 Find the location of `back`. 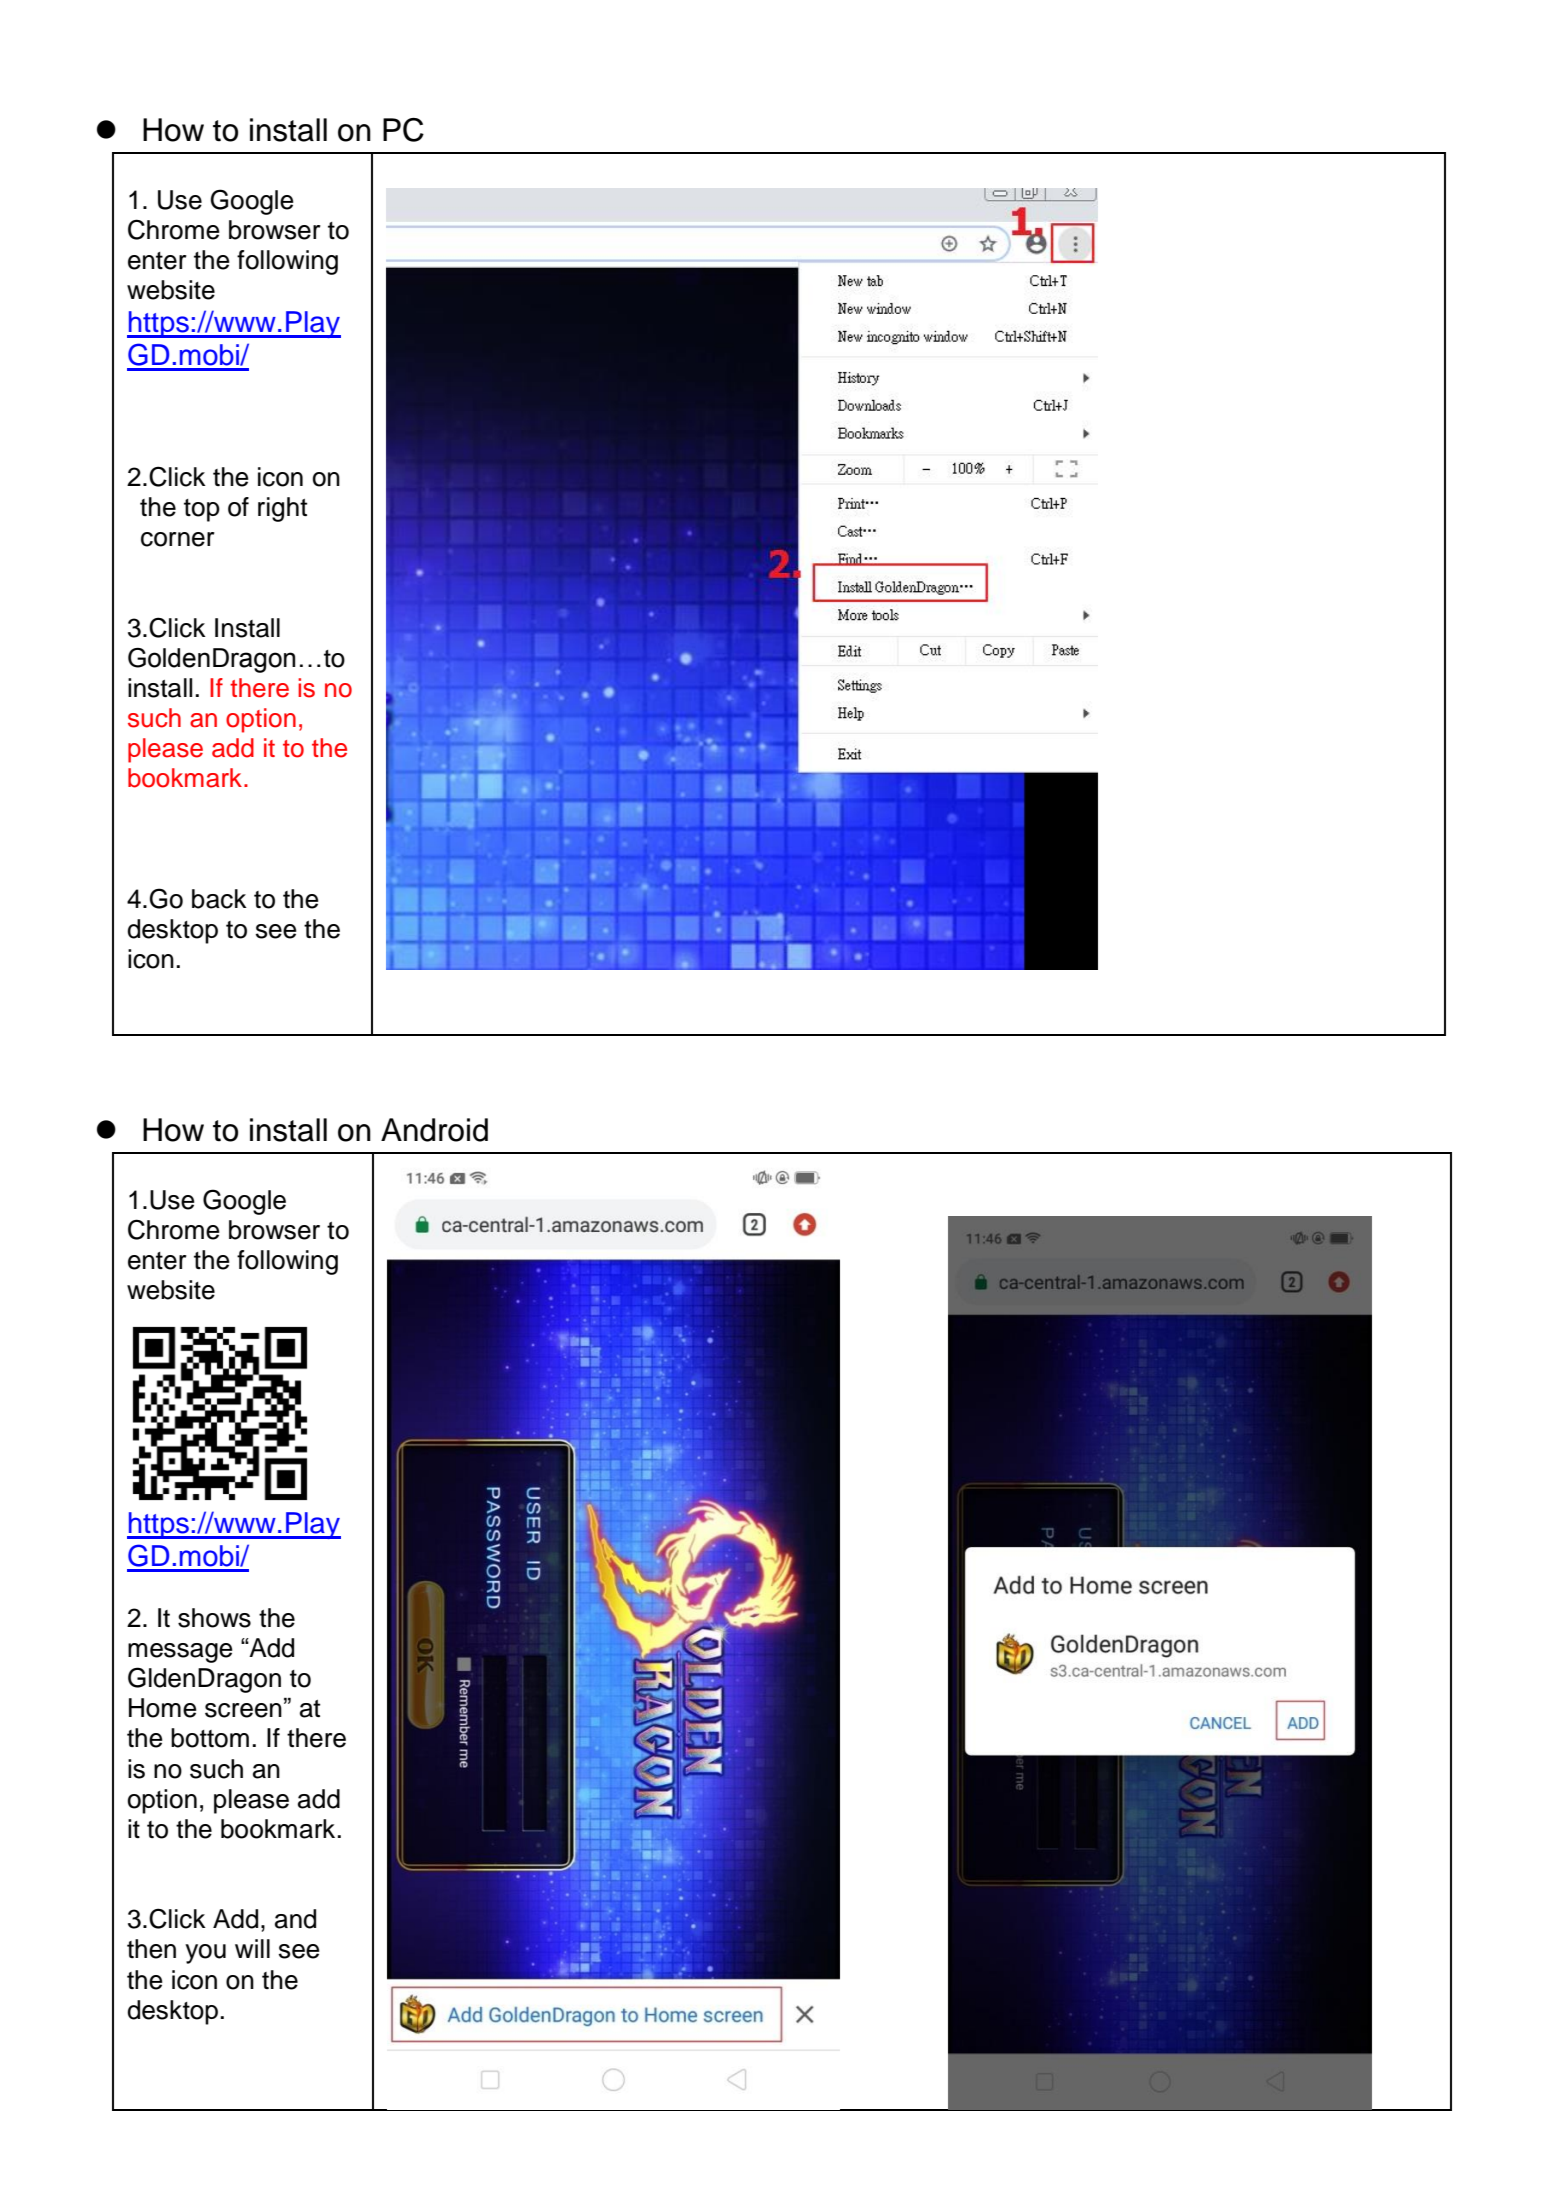

back is located at coordinates (219, 899).
